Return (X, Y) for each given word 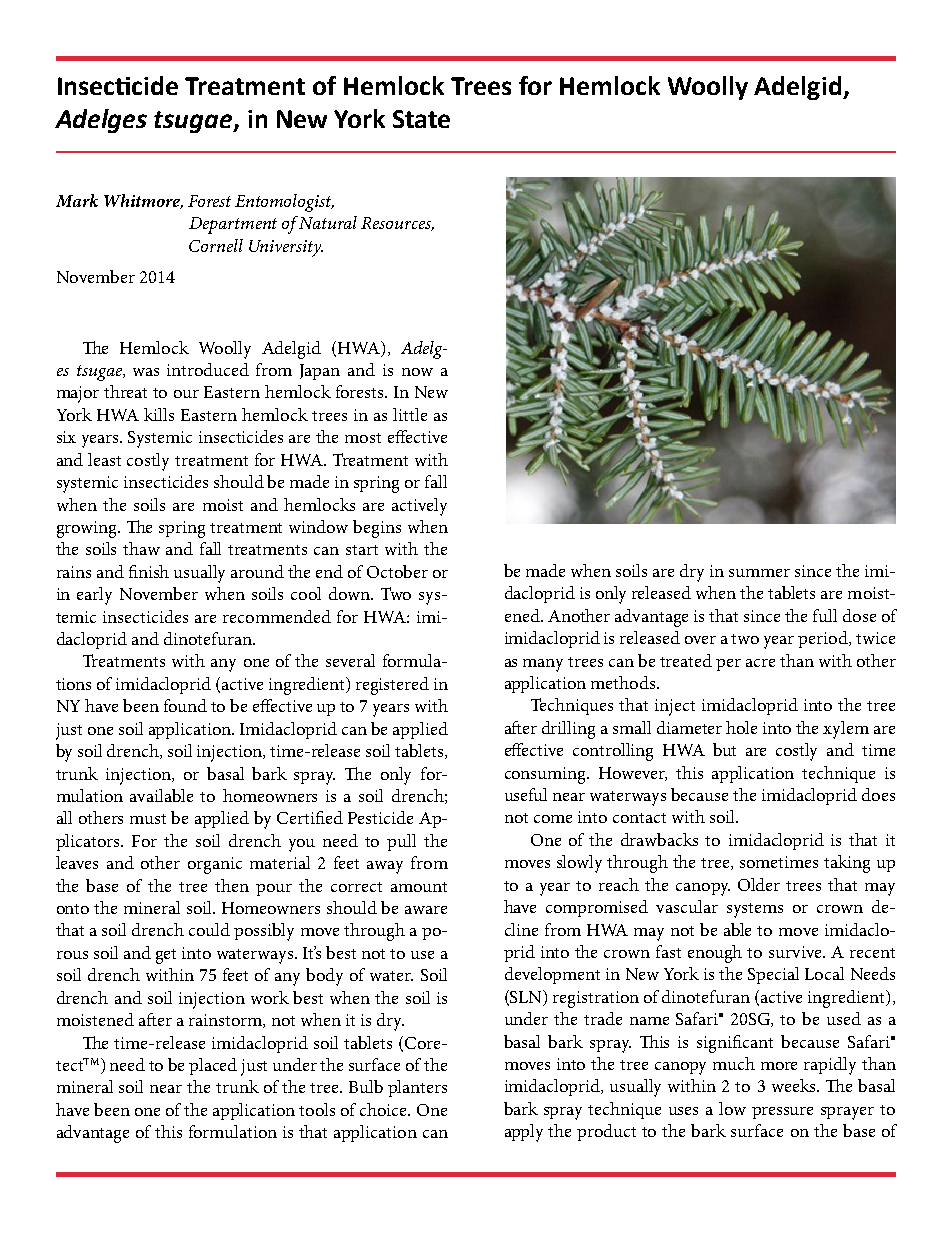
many (543, 665)
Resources (397, 224)
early (94, 596)
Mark (77, 200)
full (825, 615)
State (421, 119)
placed (213, 1066)
